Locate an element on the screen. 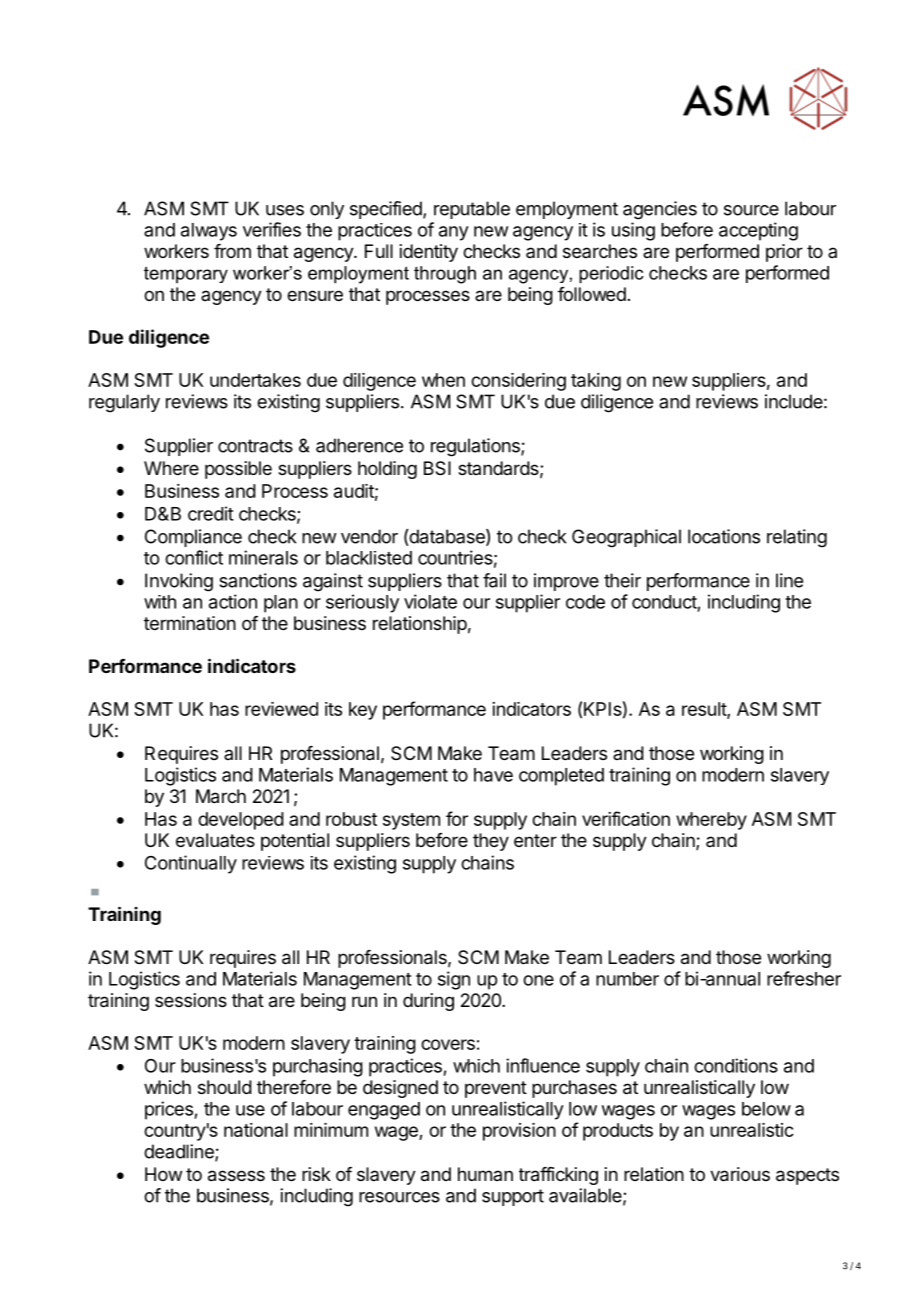 The width and height of the screenshot is (924, 1308). any is located at coordinates (454, 233).
